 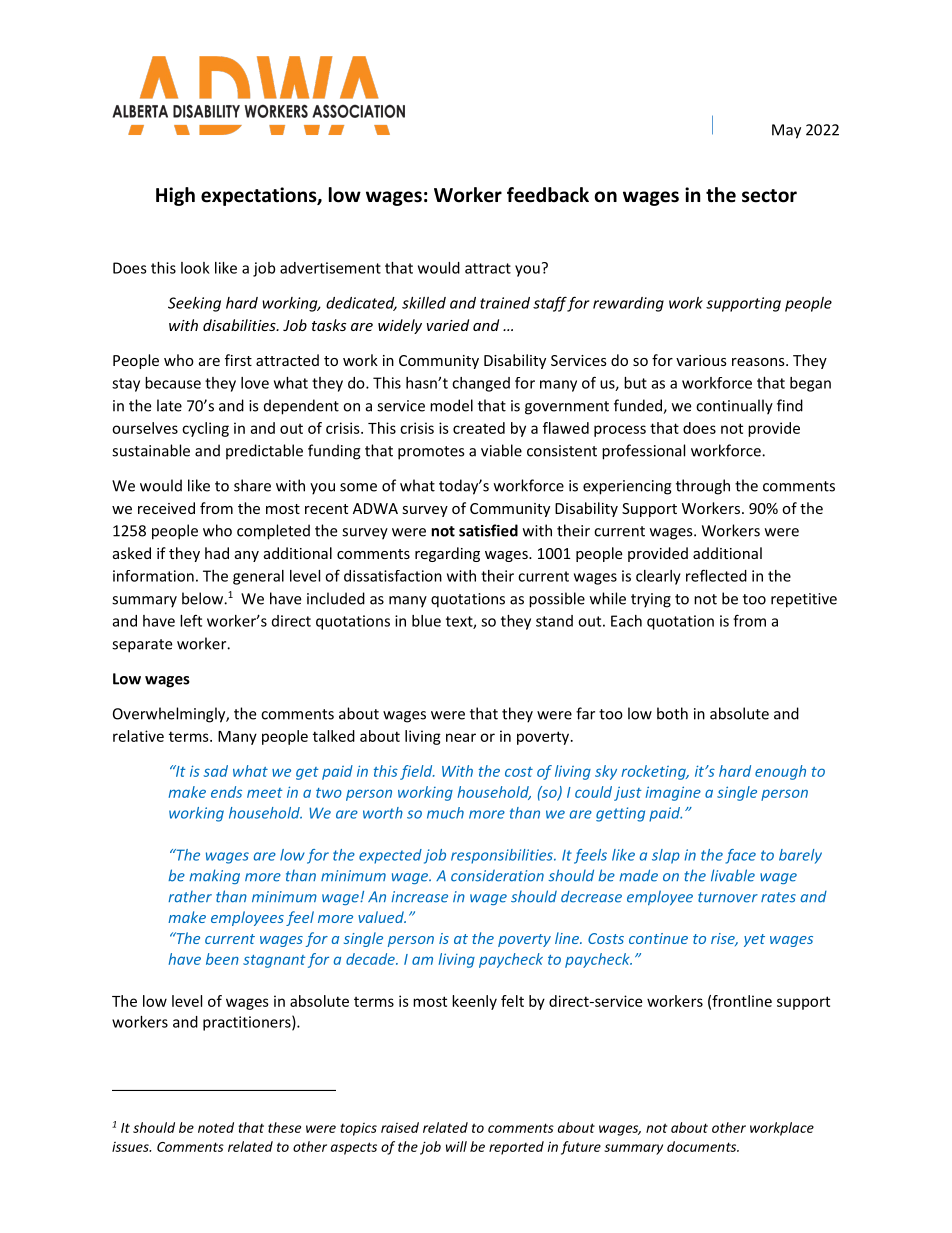 What do you see at coordinates (456, 1146) in the screenshot?
I see `will` at bounding box center [456, 1146].
